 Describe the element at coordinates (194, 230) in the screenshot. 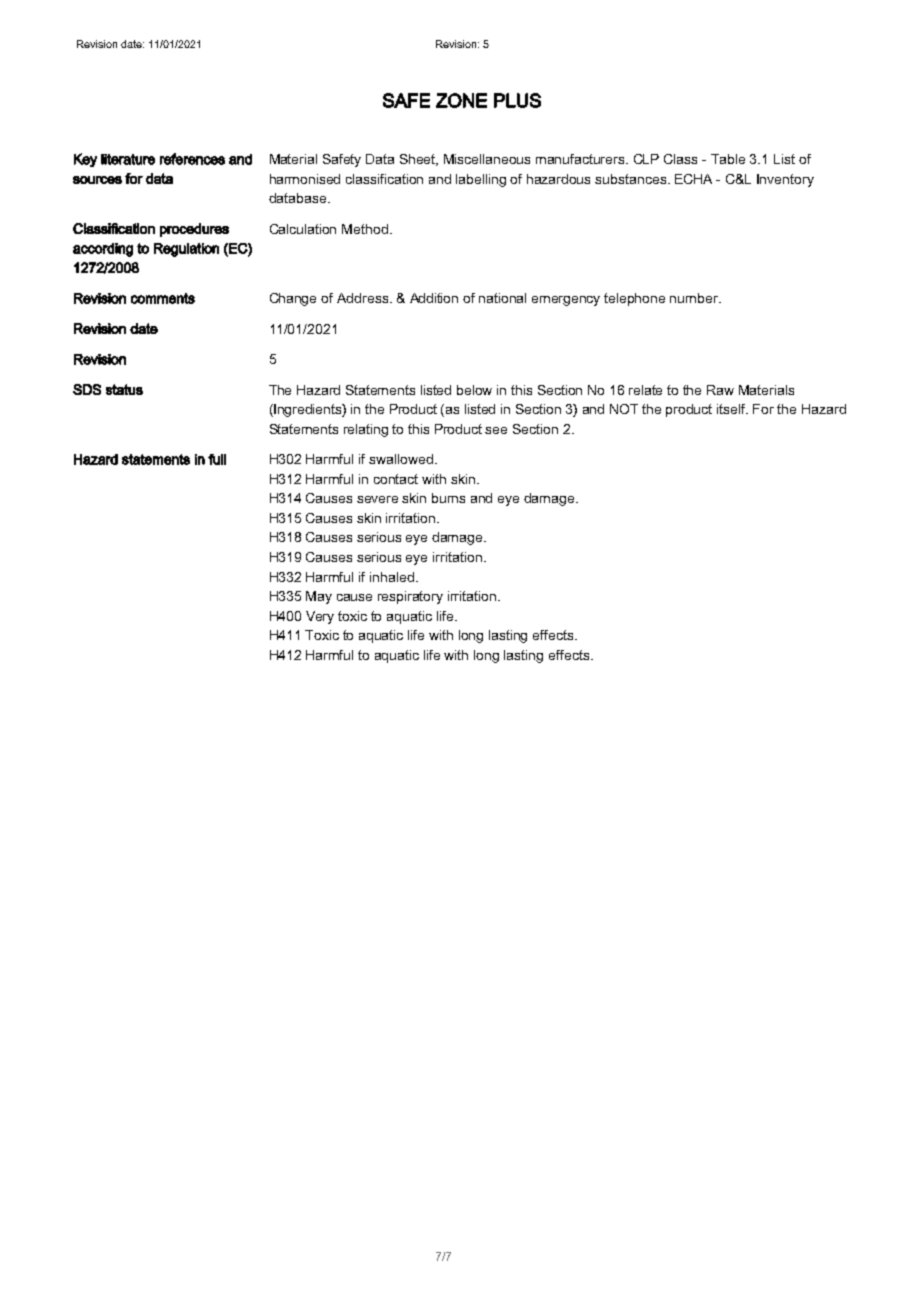

I see `procedures` at that location.
